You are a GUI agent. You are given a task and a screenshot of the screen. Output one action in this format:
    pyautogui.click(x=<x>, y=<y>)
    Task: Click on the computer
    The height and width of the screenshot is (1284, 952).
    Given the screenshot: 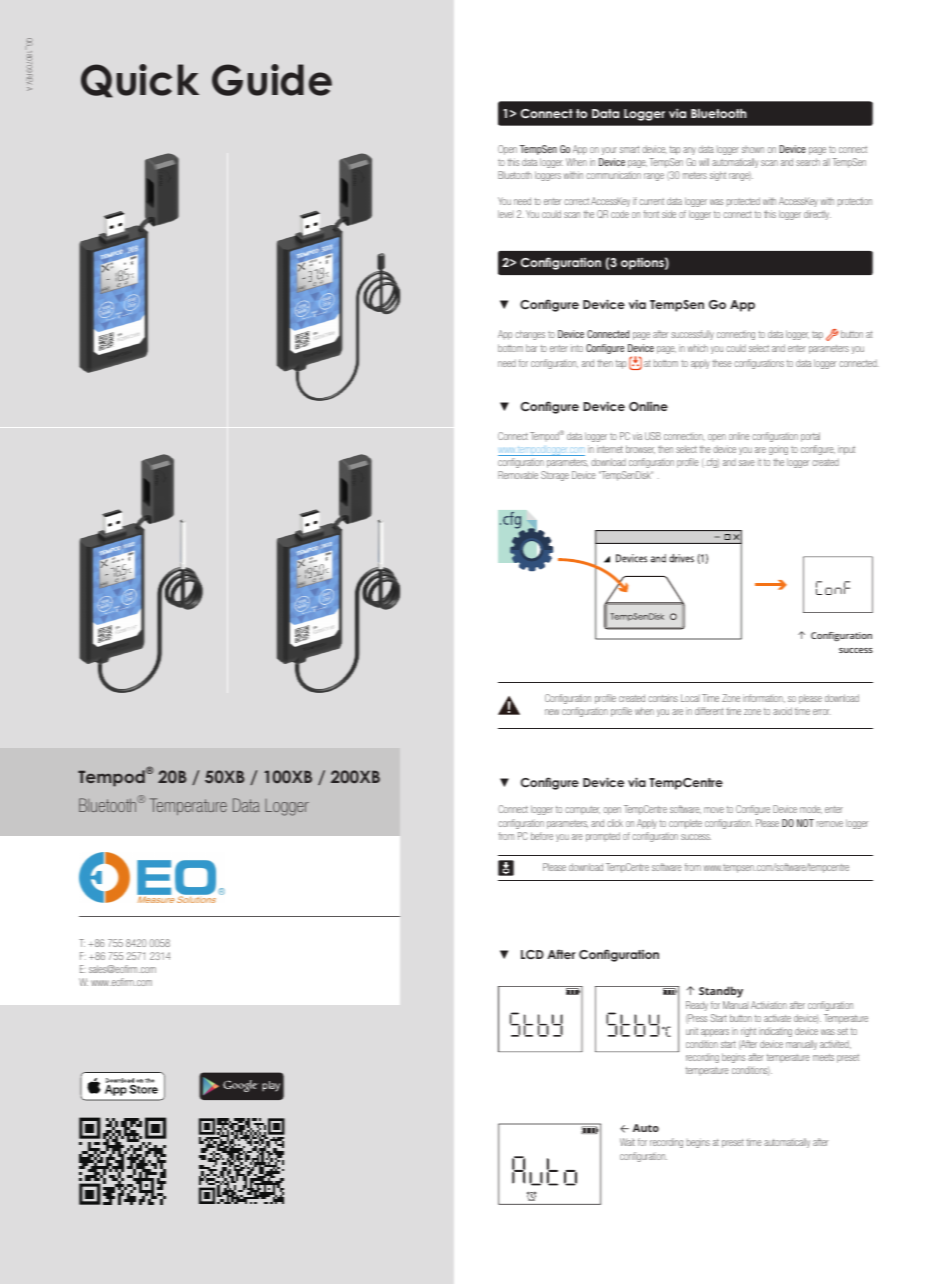 What is the action you would take?
    pyautogui.click(x=582, y=810)
